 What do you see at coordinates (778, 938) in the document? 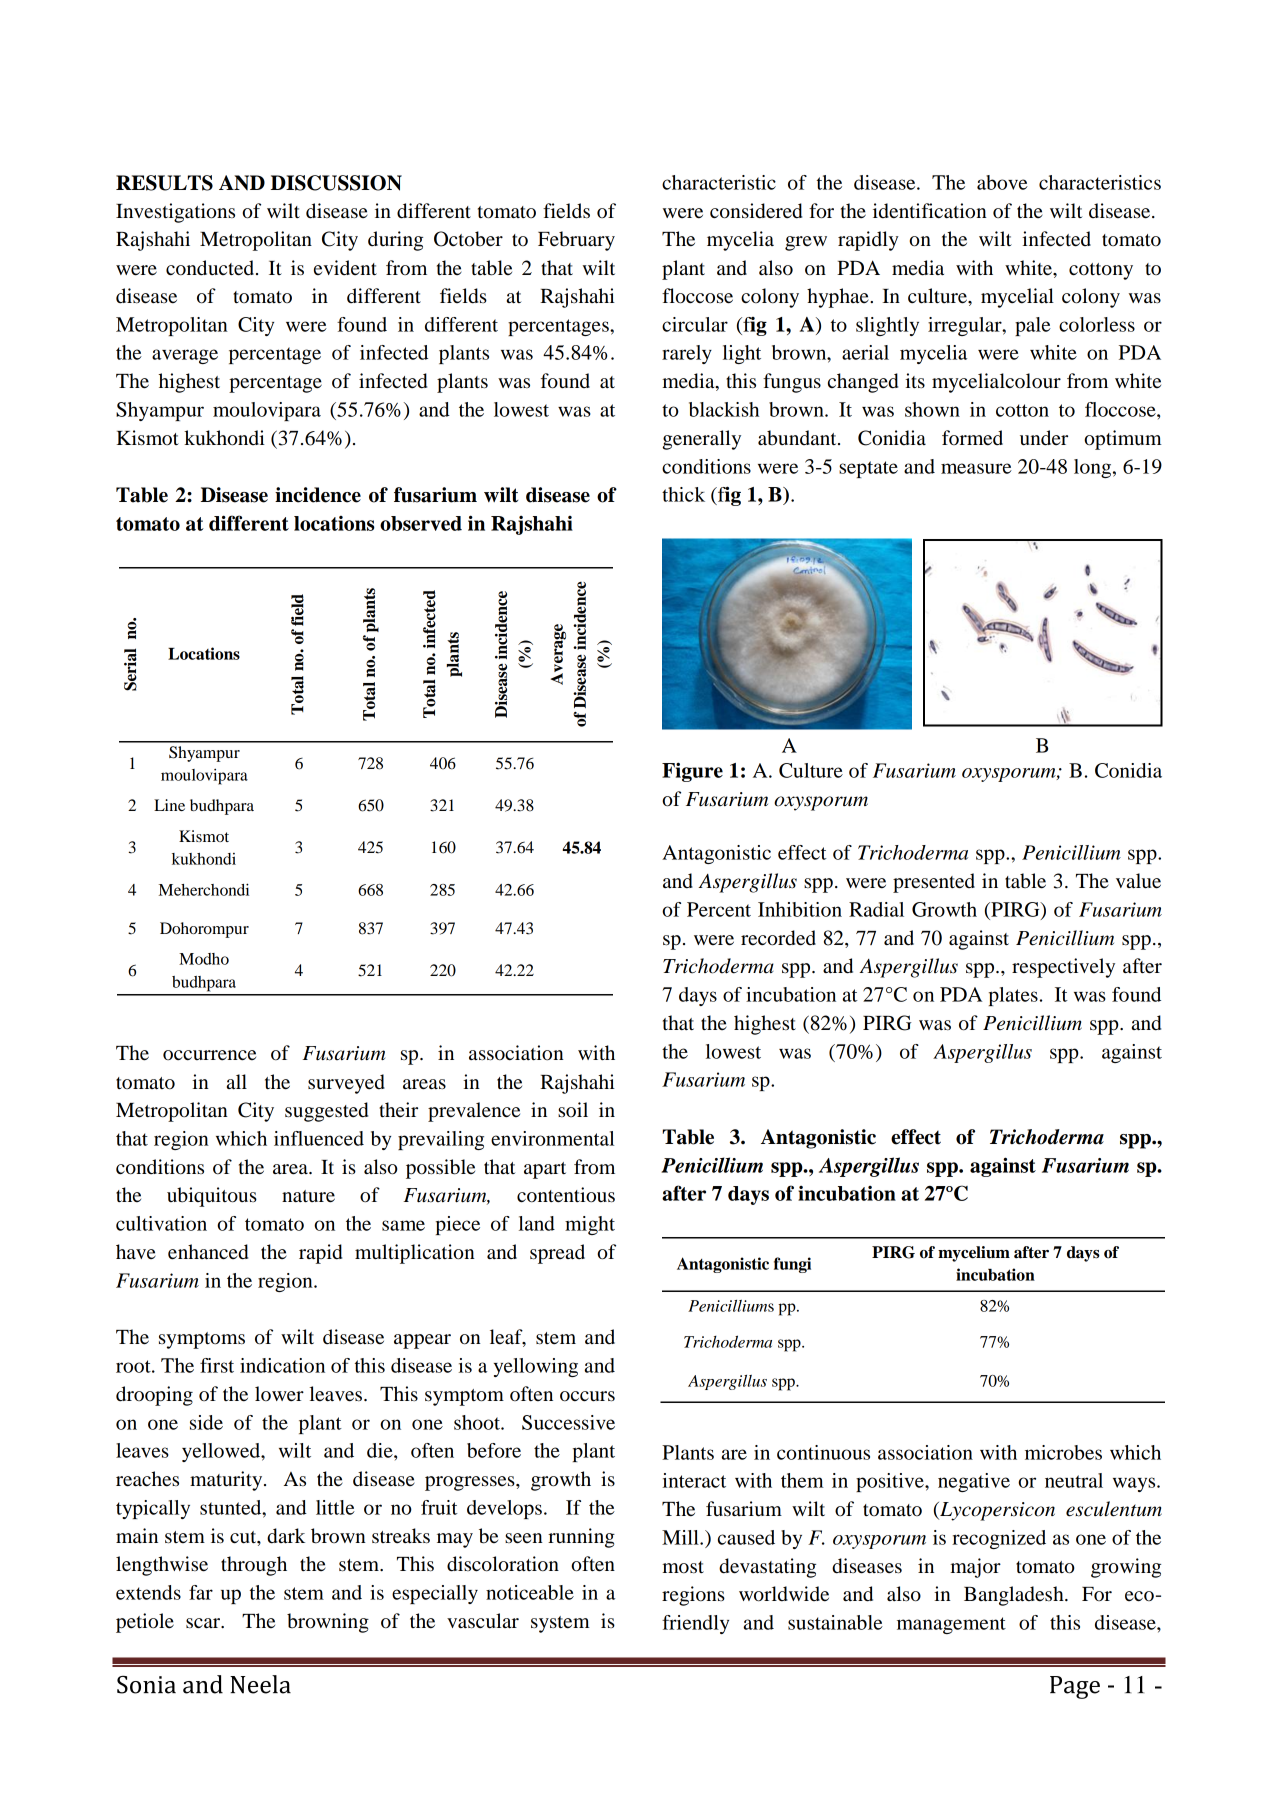
I see `recorded` at bounding box center [778, 938].
